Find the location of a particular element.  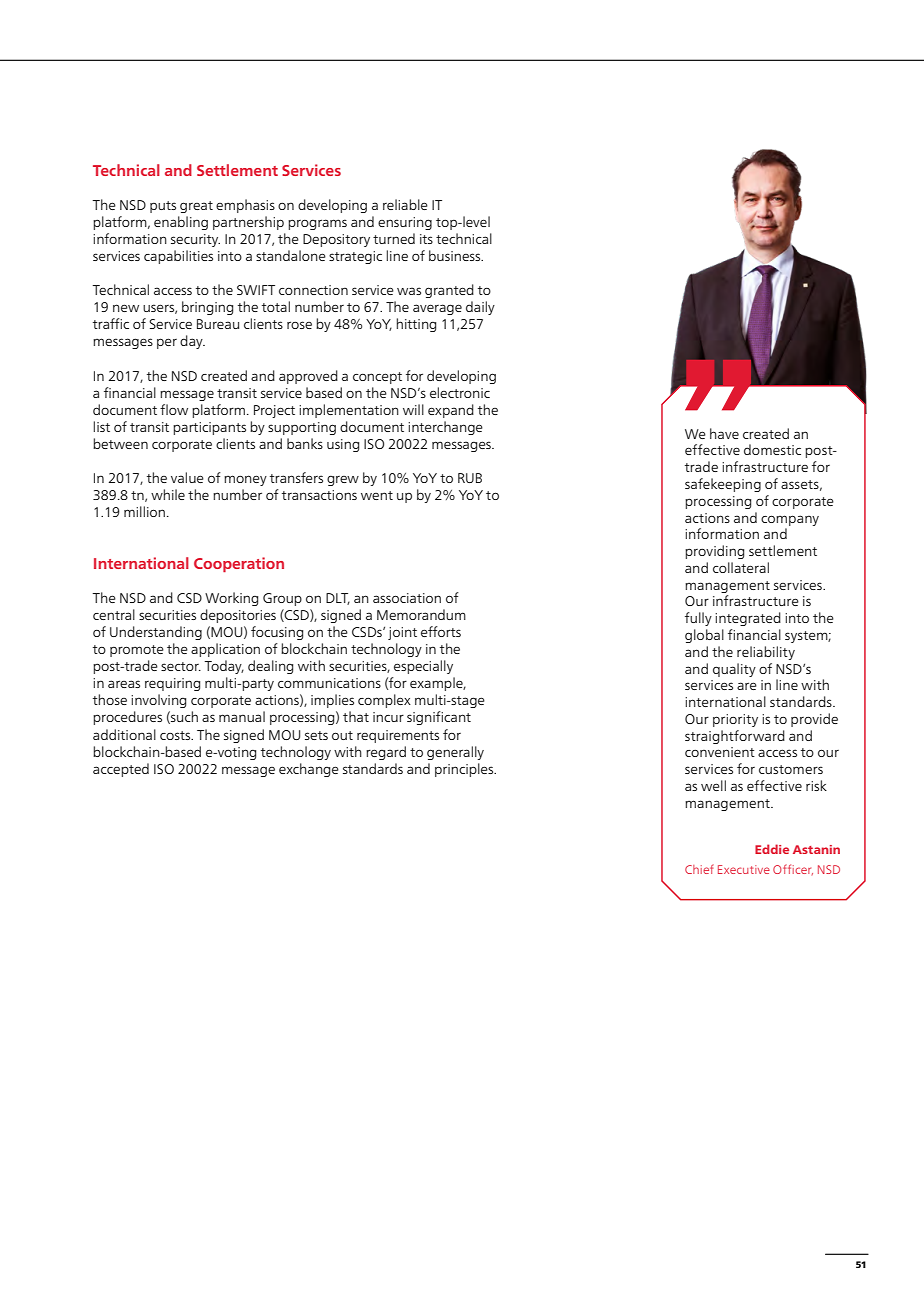

million is located at coordinates (144, 511).
